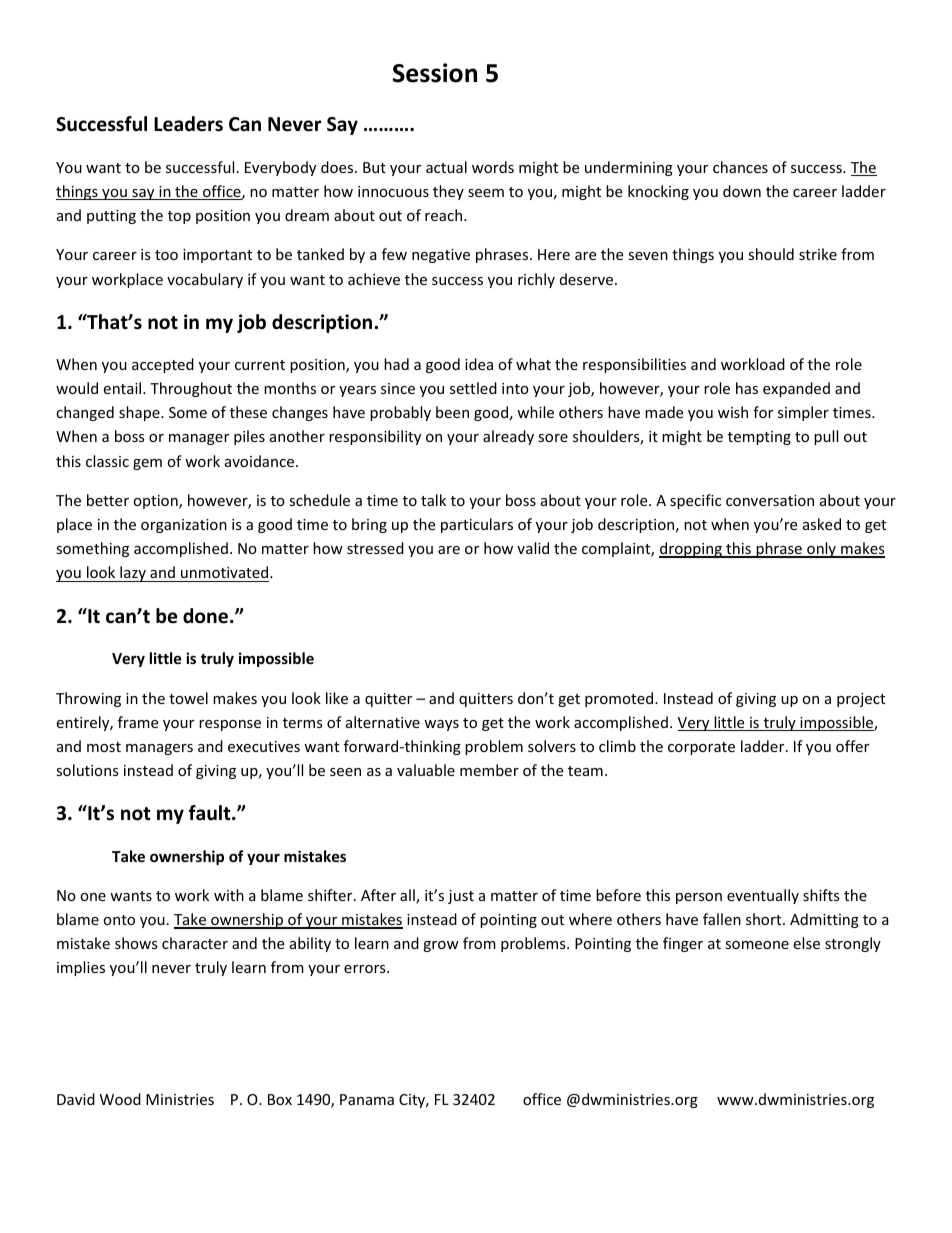 This screenshot has height=1233, width=952. What do you see at coordinates (435, 73) in the screenshot?
I see `Session` at bounding box center [435, 73].
